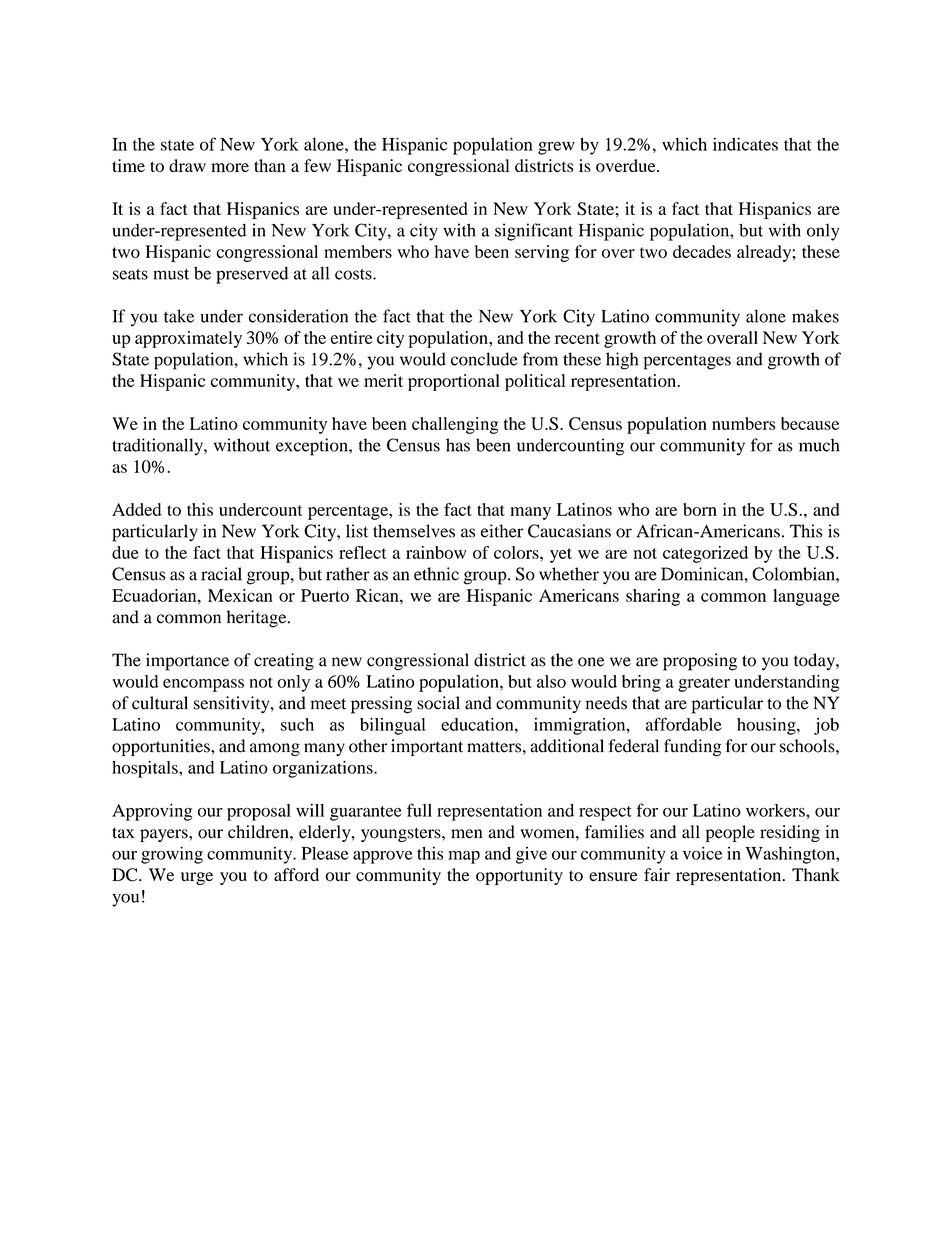 This screenshot has height=1233, width=952. What do you see at coordinates (137, 509) in the screenshot?
I see `Added` at bounding box center [137, 509].
